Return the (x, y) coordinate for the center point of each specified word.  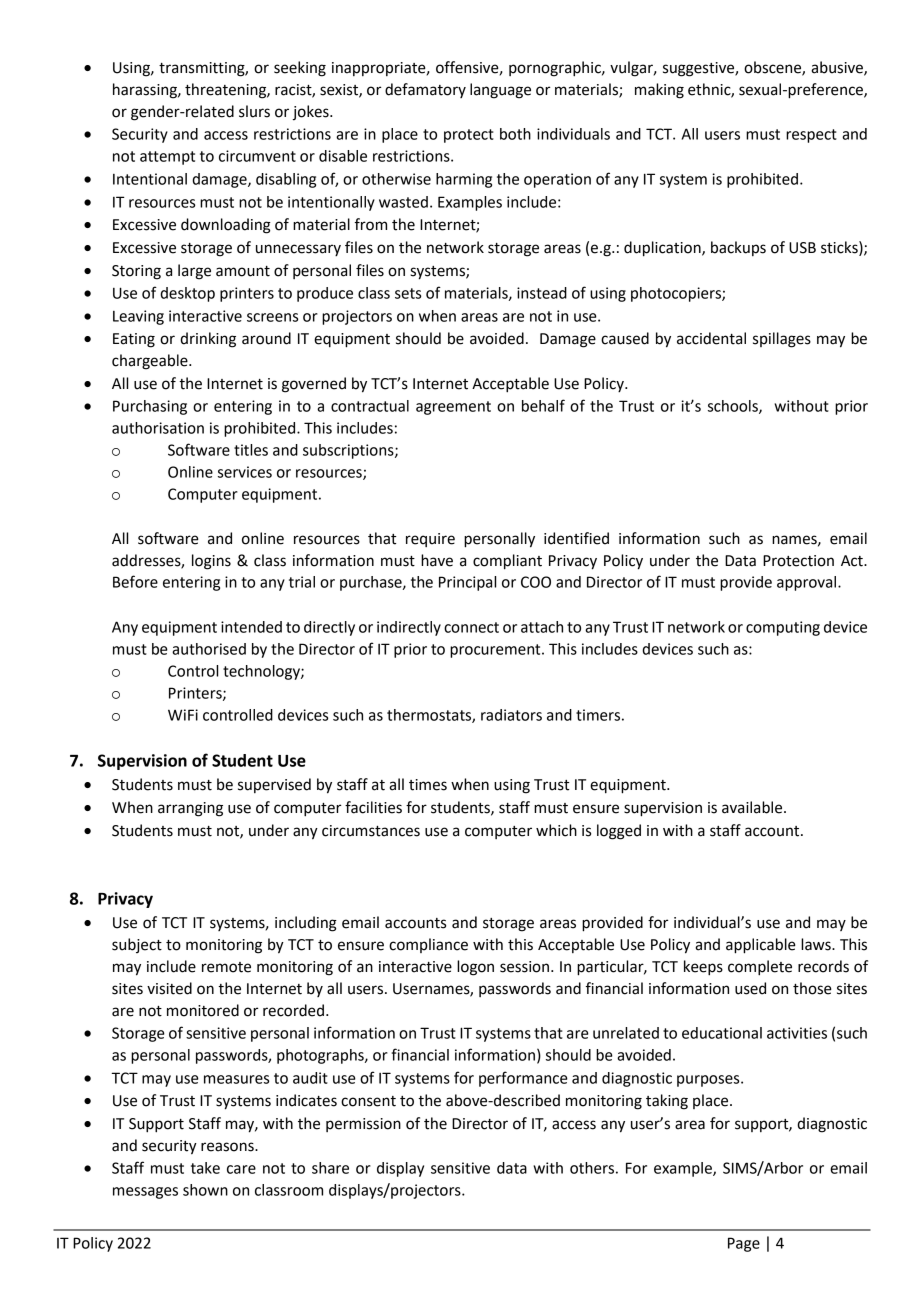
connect (471, 627)
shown (205, 1190)
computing (783, 628)
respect (811, 136)
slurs (254, 111)
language (500, 91)
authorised (209, 649)
